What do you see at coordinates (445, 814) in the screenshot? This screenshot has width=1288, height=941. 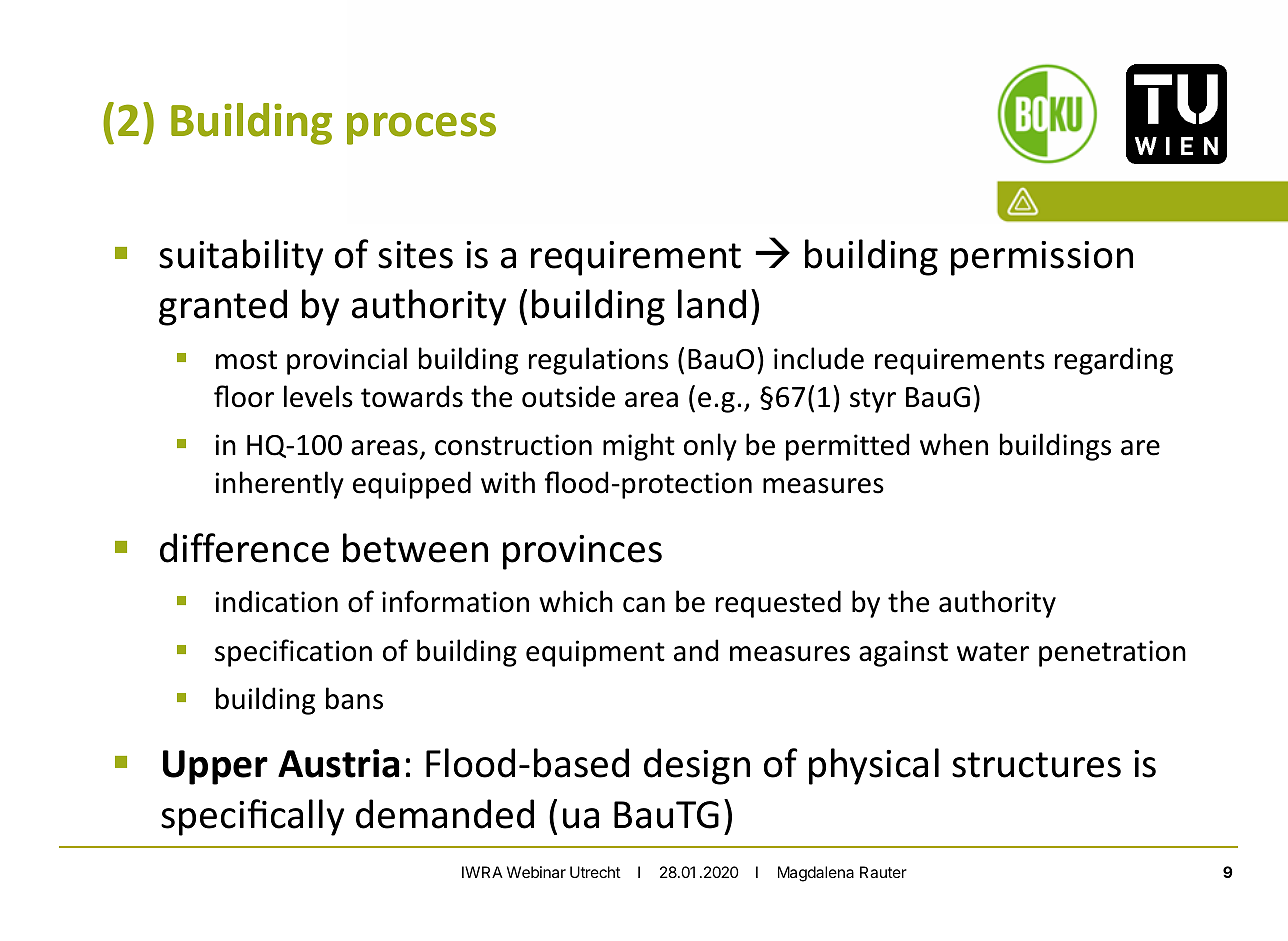 I see `demanded` at bounding box center [445, 814].
